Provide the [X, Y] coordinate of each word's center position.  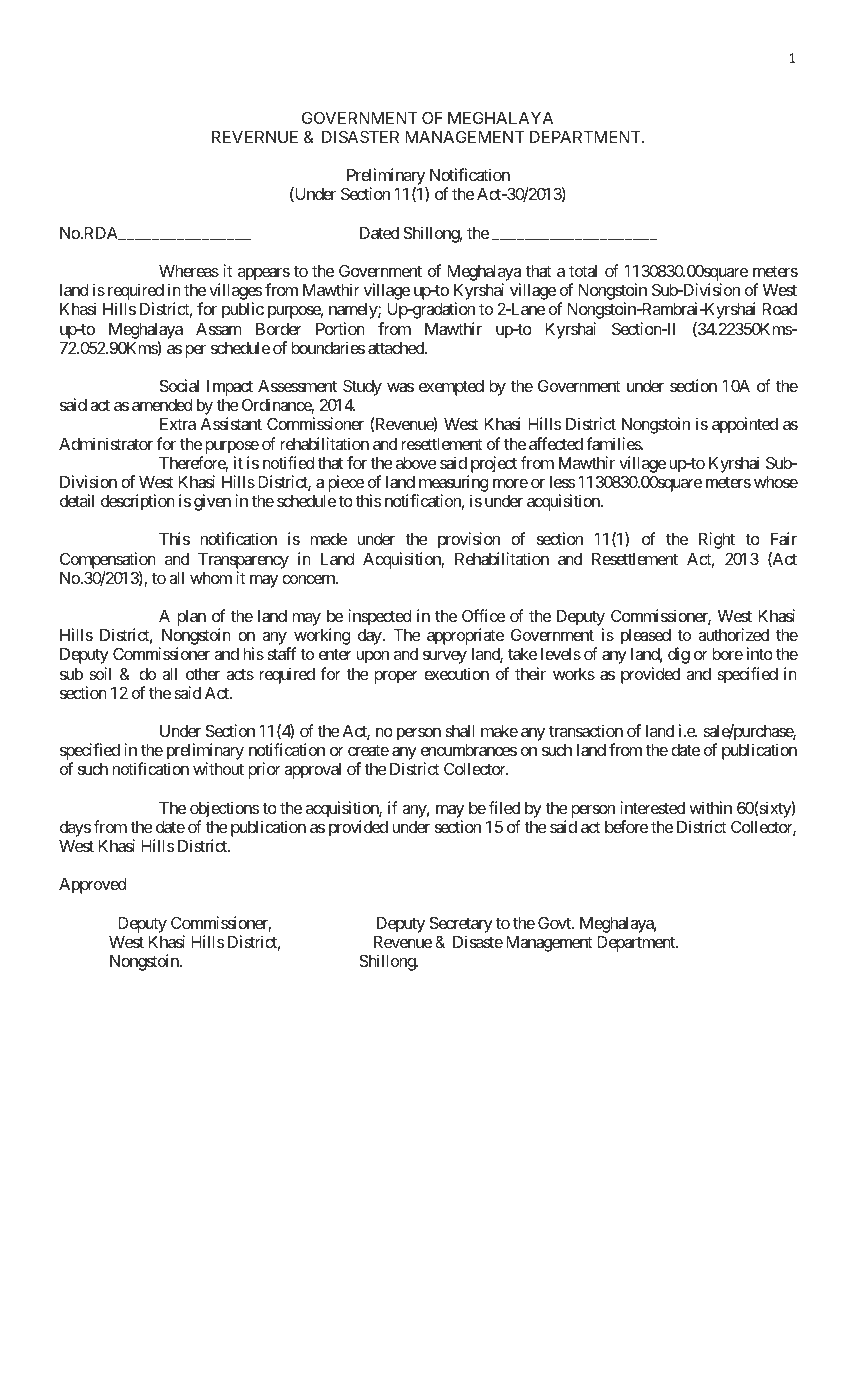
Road [779, 309]
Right [717, 540]
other [203, 674]
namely [354, 311]
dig [679, 655]
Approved [92, 886]
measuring [452, 485]
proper [396, 677]
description [138, 502]
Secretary [461, 924]
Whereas [189, 271]
